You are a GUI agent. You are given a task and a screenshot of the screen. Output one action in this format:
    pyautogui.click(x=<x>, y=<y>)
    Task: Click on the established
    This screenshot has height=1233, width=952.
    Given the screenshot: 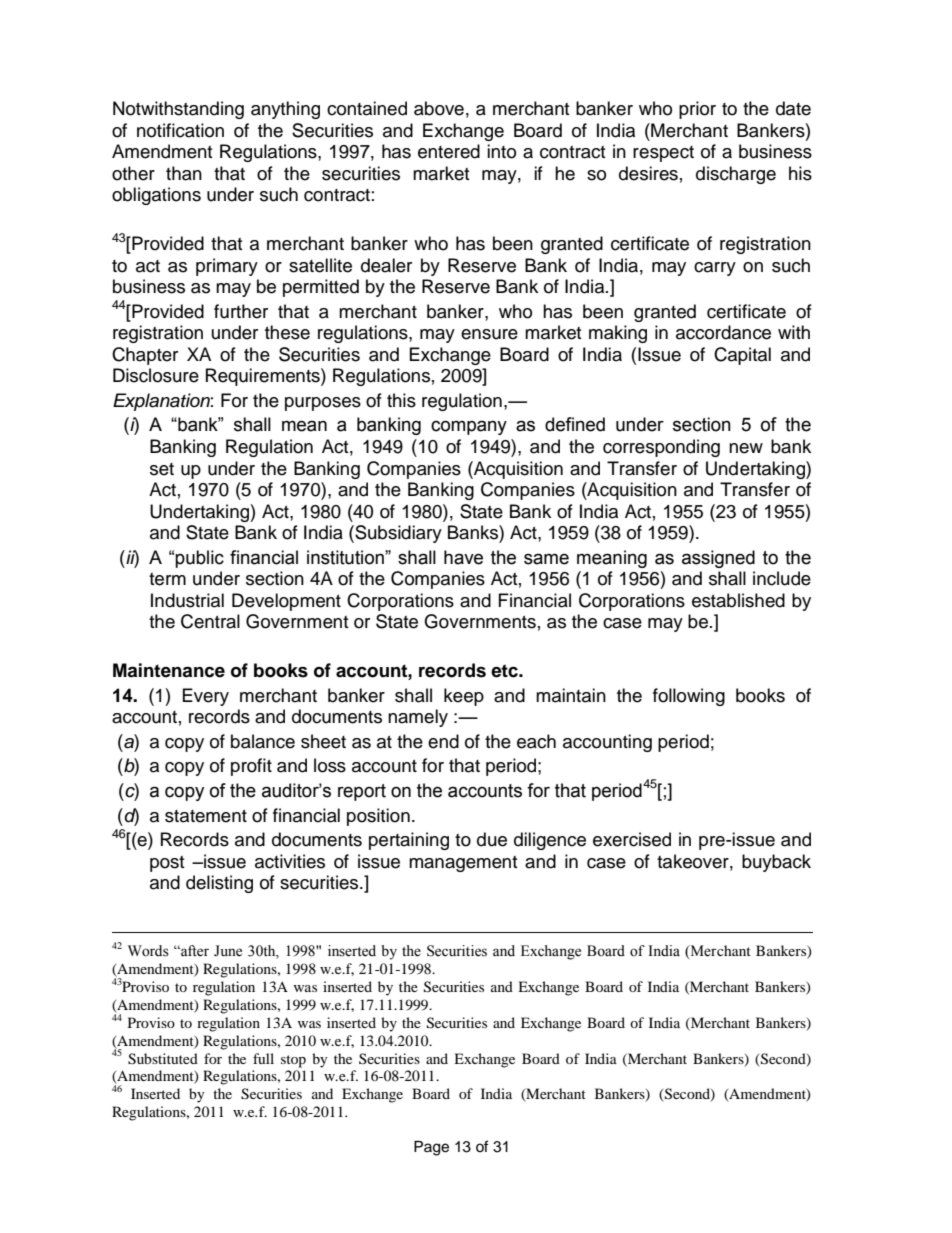 What is the action you would take?
    pyautogui.click(x=738, y=600)
